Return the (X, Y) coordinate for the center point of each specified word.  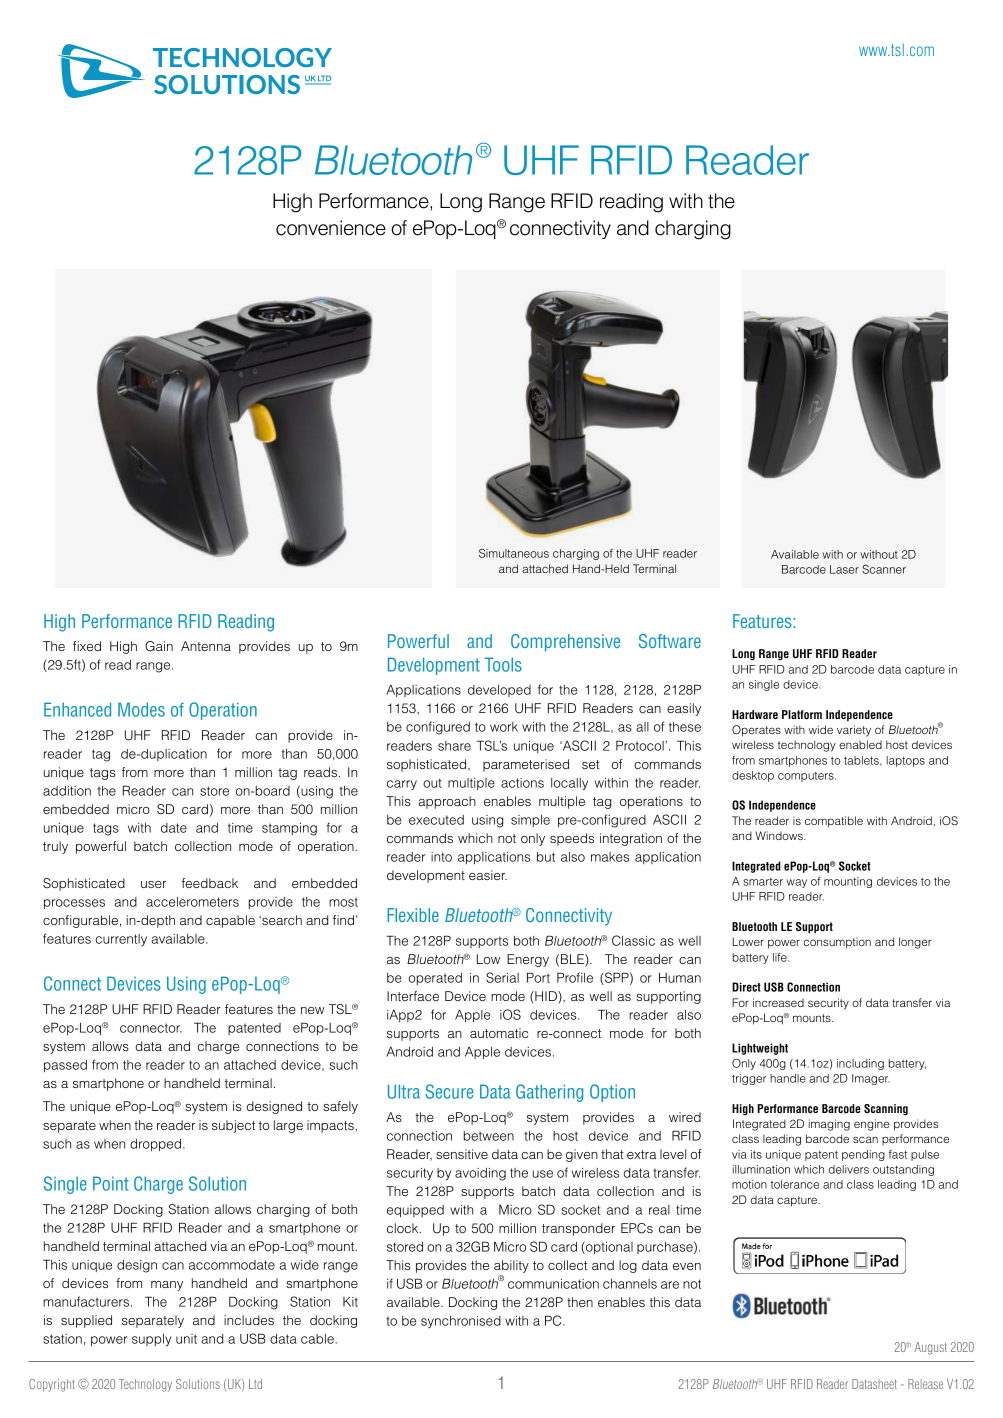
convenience (331, 228)
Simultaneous (514, 553)
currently (121, 940)
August (931, 1348)
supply (152, 1340)
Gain (159, 646)
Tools (503, 664)
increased (778, 1002)
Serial (502, 977)
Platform (802, 714)
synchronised (461, 1322)
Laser (844, 569)
